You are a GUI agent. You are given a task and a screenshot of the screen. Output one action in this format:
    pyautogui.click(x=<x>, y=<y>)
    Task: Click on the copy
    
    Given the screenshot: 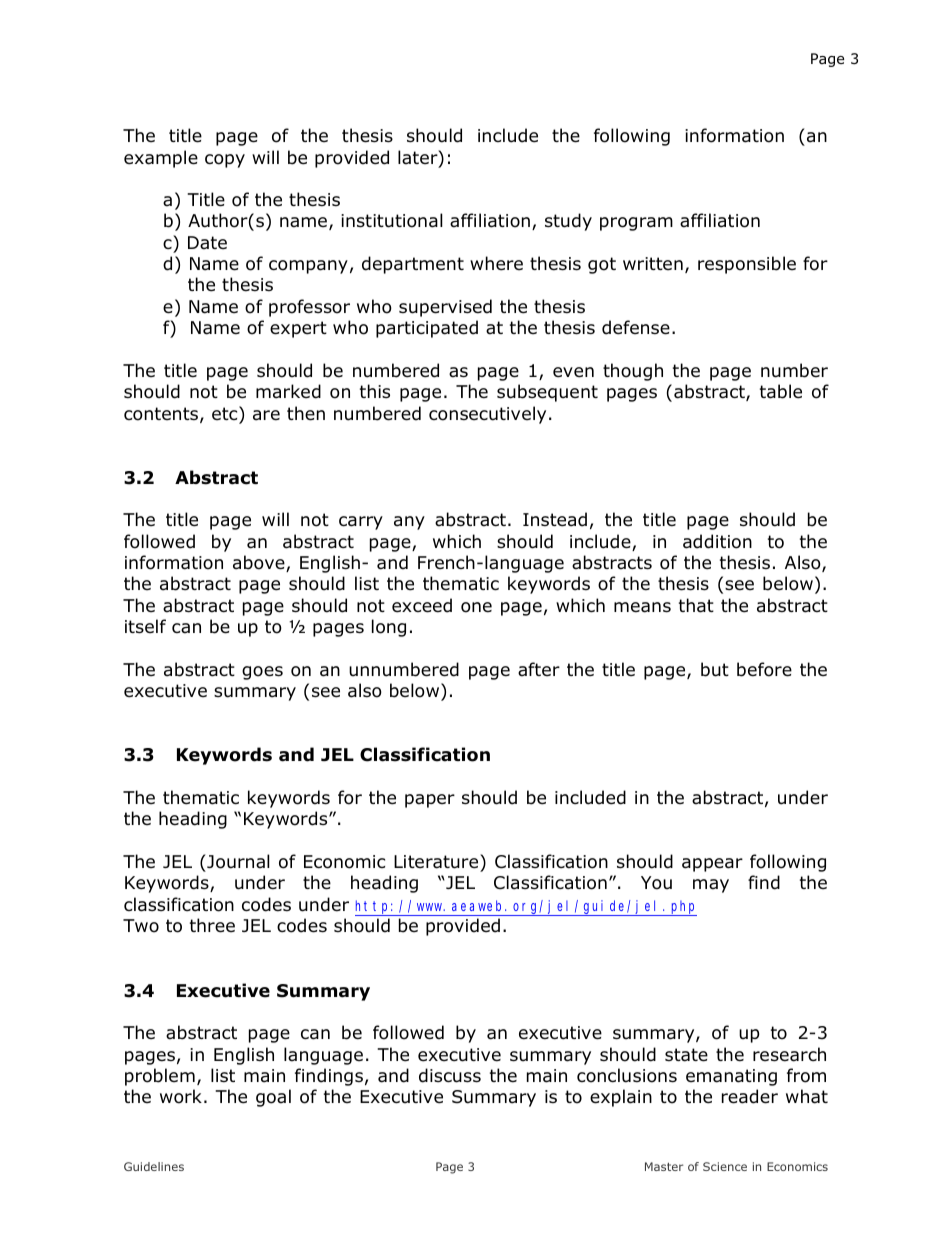 What is the action you would take?
    pyautogui.click(x=225, y=161)
